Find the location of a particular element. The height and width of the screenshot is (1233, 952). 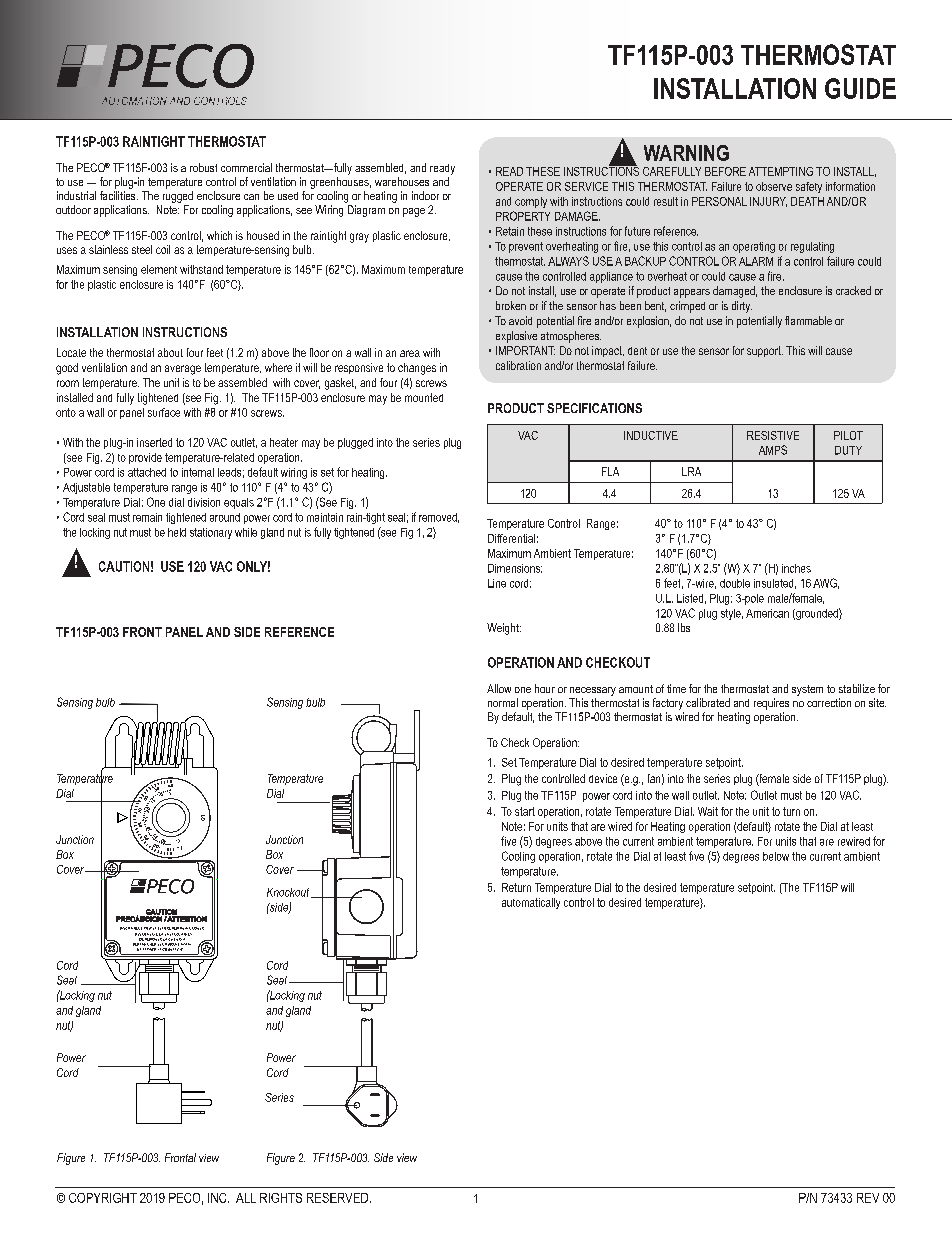

AMPS is located at coordinates (773, 450).
